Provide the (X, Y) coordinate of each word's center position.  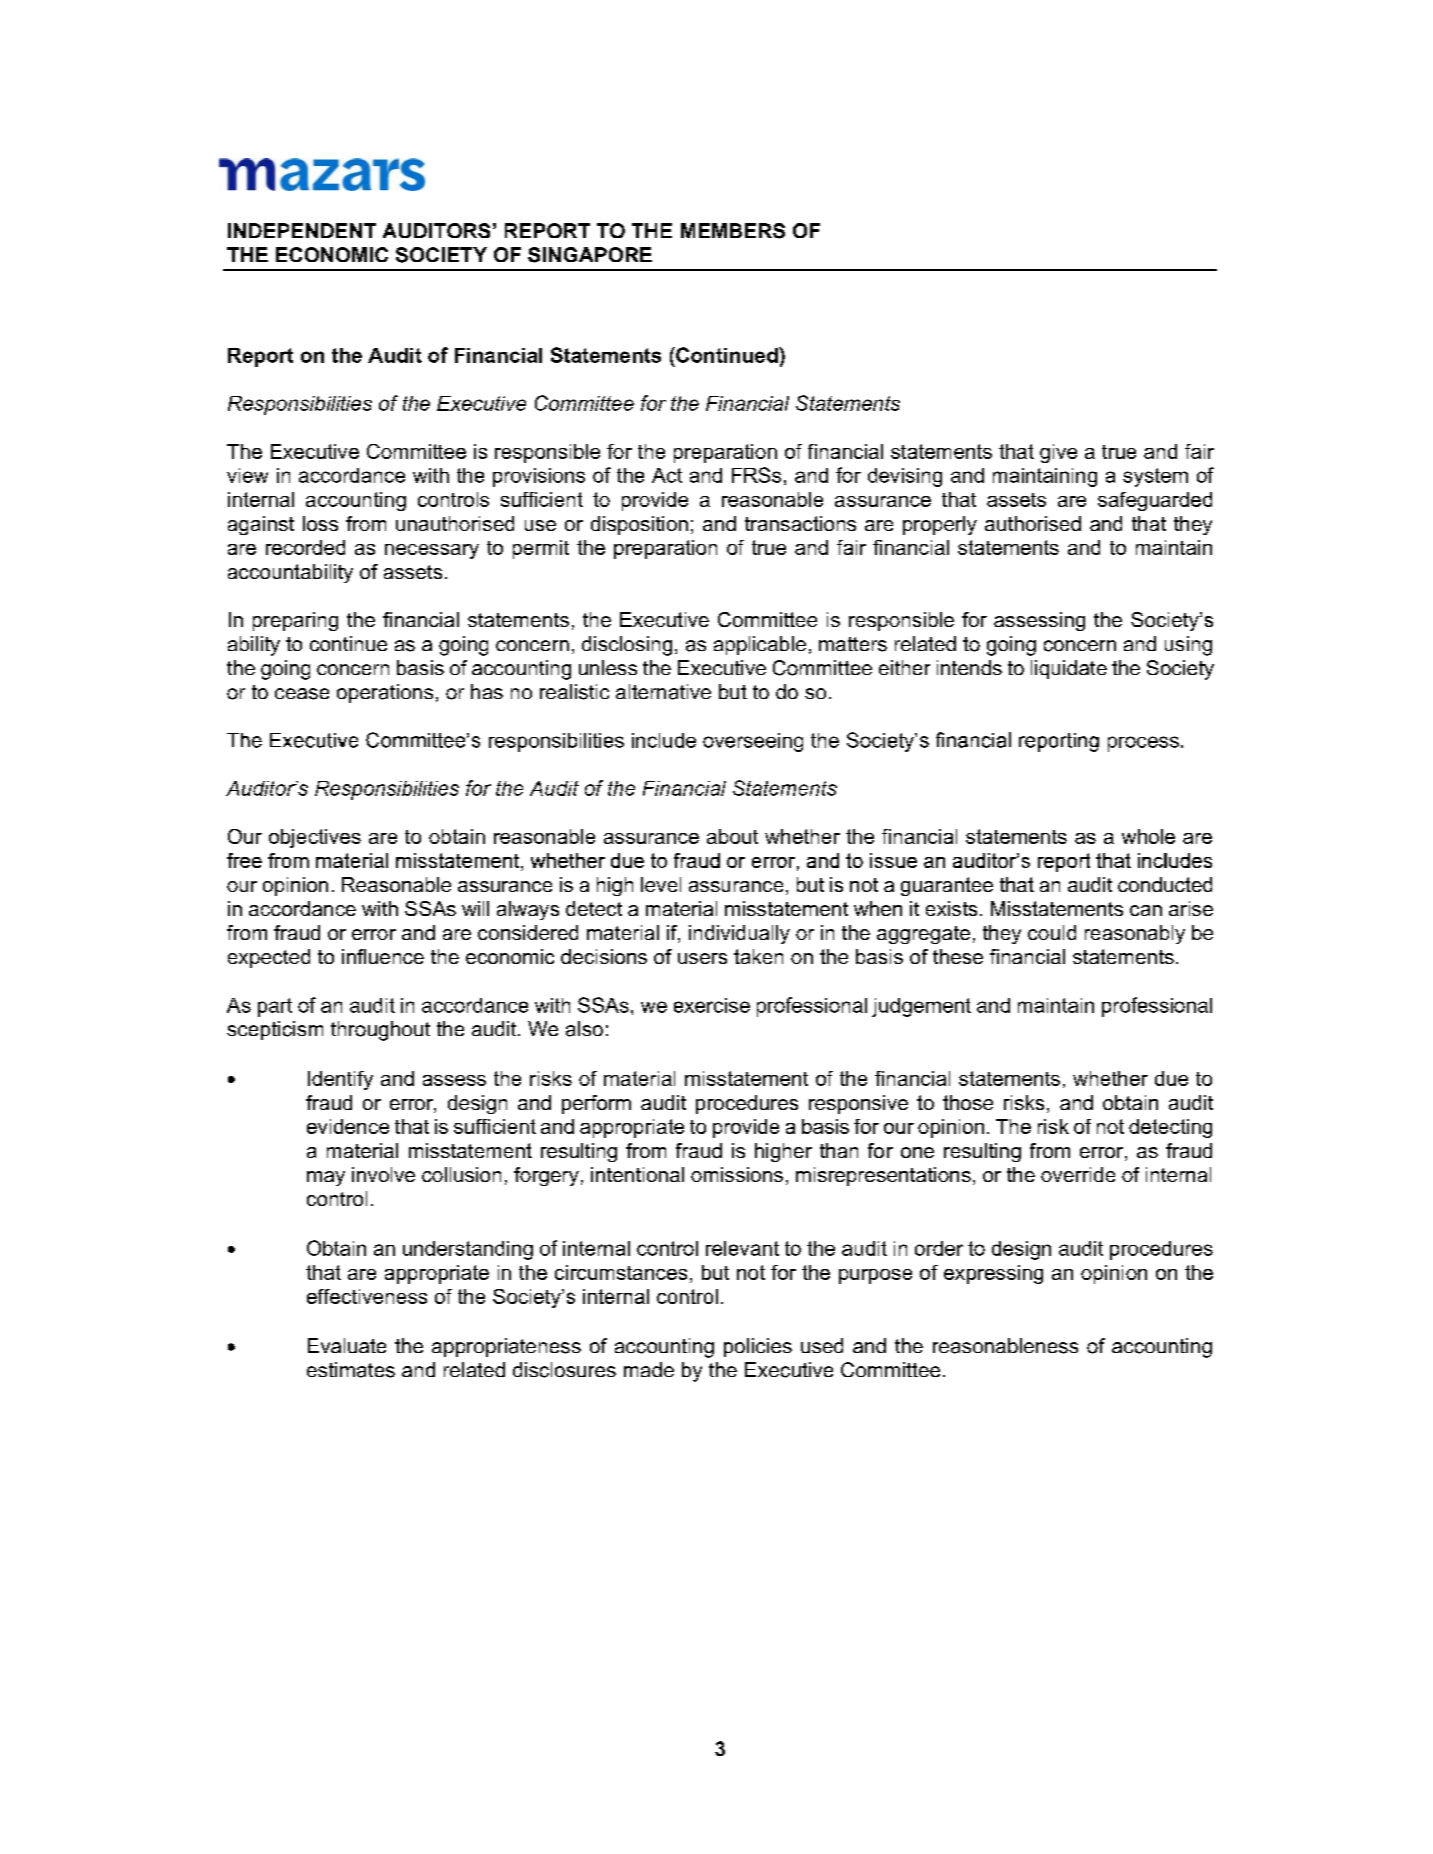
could (1052, 932)
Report (260, 357)
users (702, 958)
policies (758, 1347)
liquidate (1069, 669)
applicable (760, 645)
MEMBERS (733, 231)
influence (383, 956)
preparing (295, 621)
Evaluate (347, 1345)
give (1058, 453)
